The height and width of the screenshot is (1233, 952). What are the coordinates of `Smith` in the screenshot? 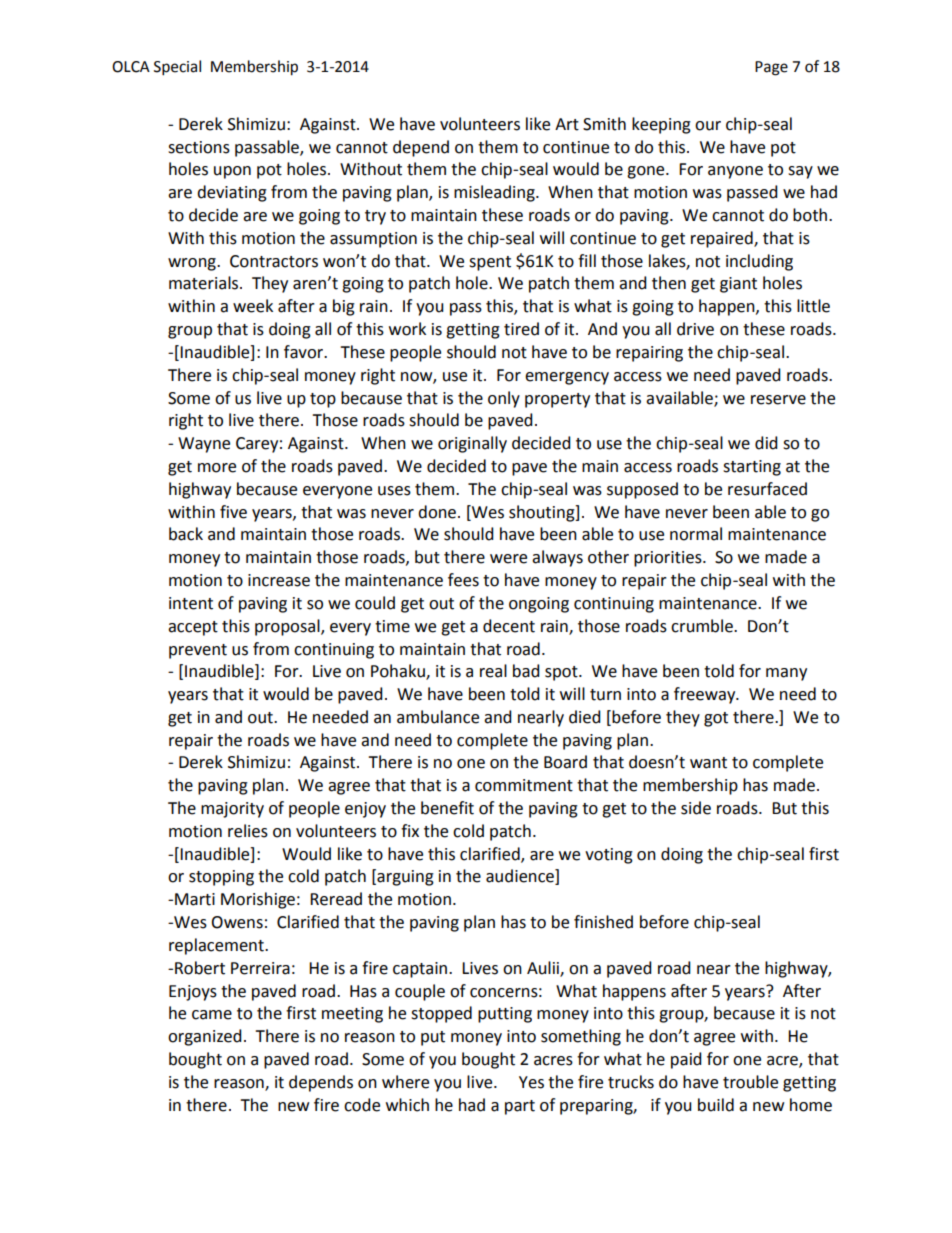 It's located at (604, 124).
